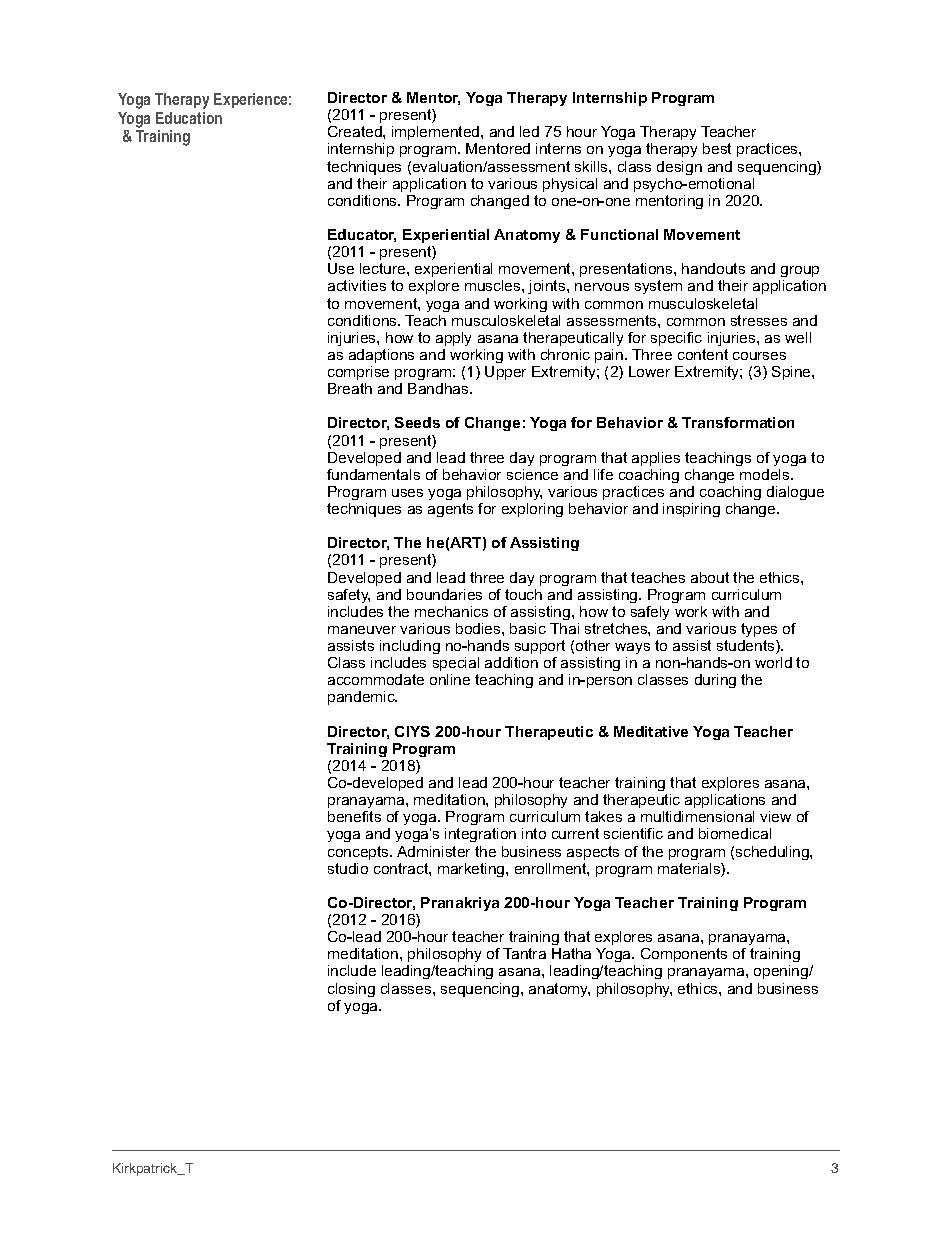  I want to click on Transformation, so click(738, 422).
